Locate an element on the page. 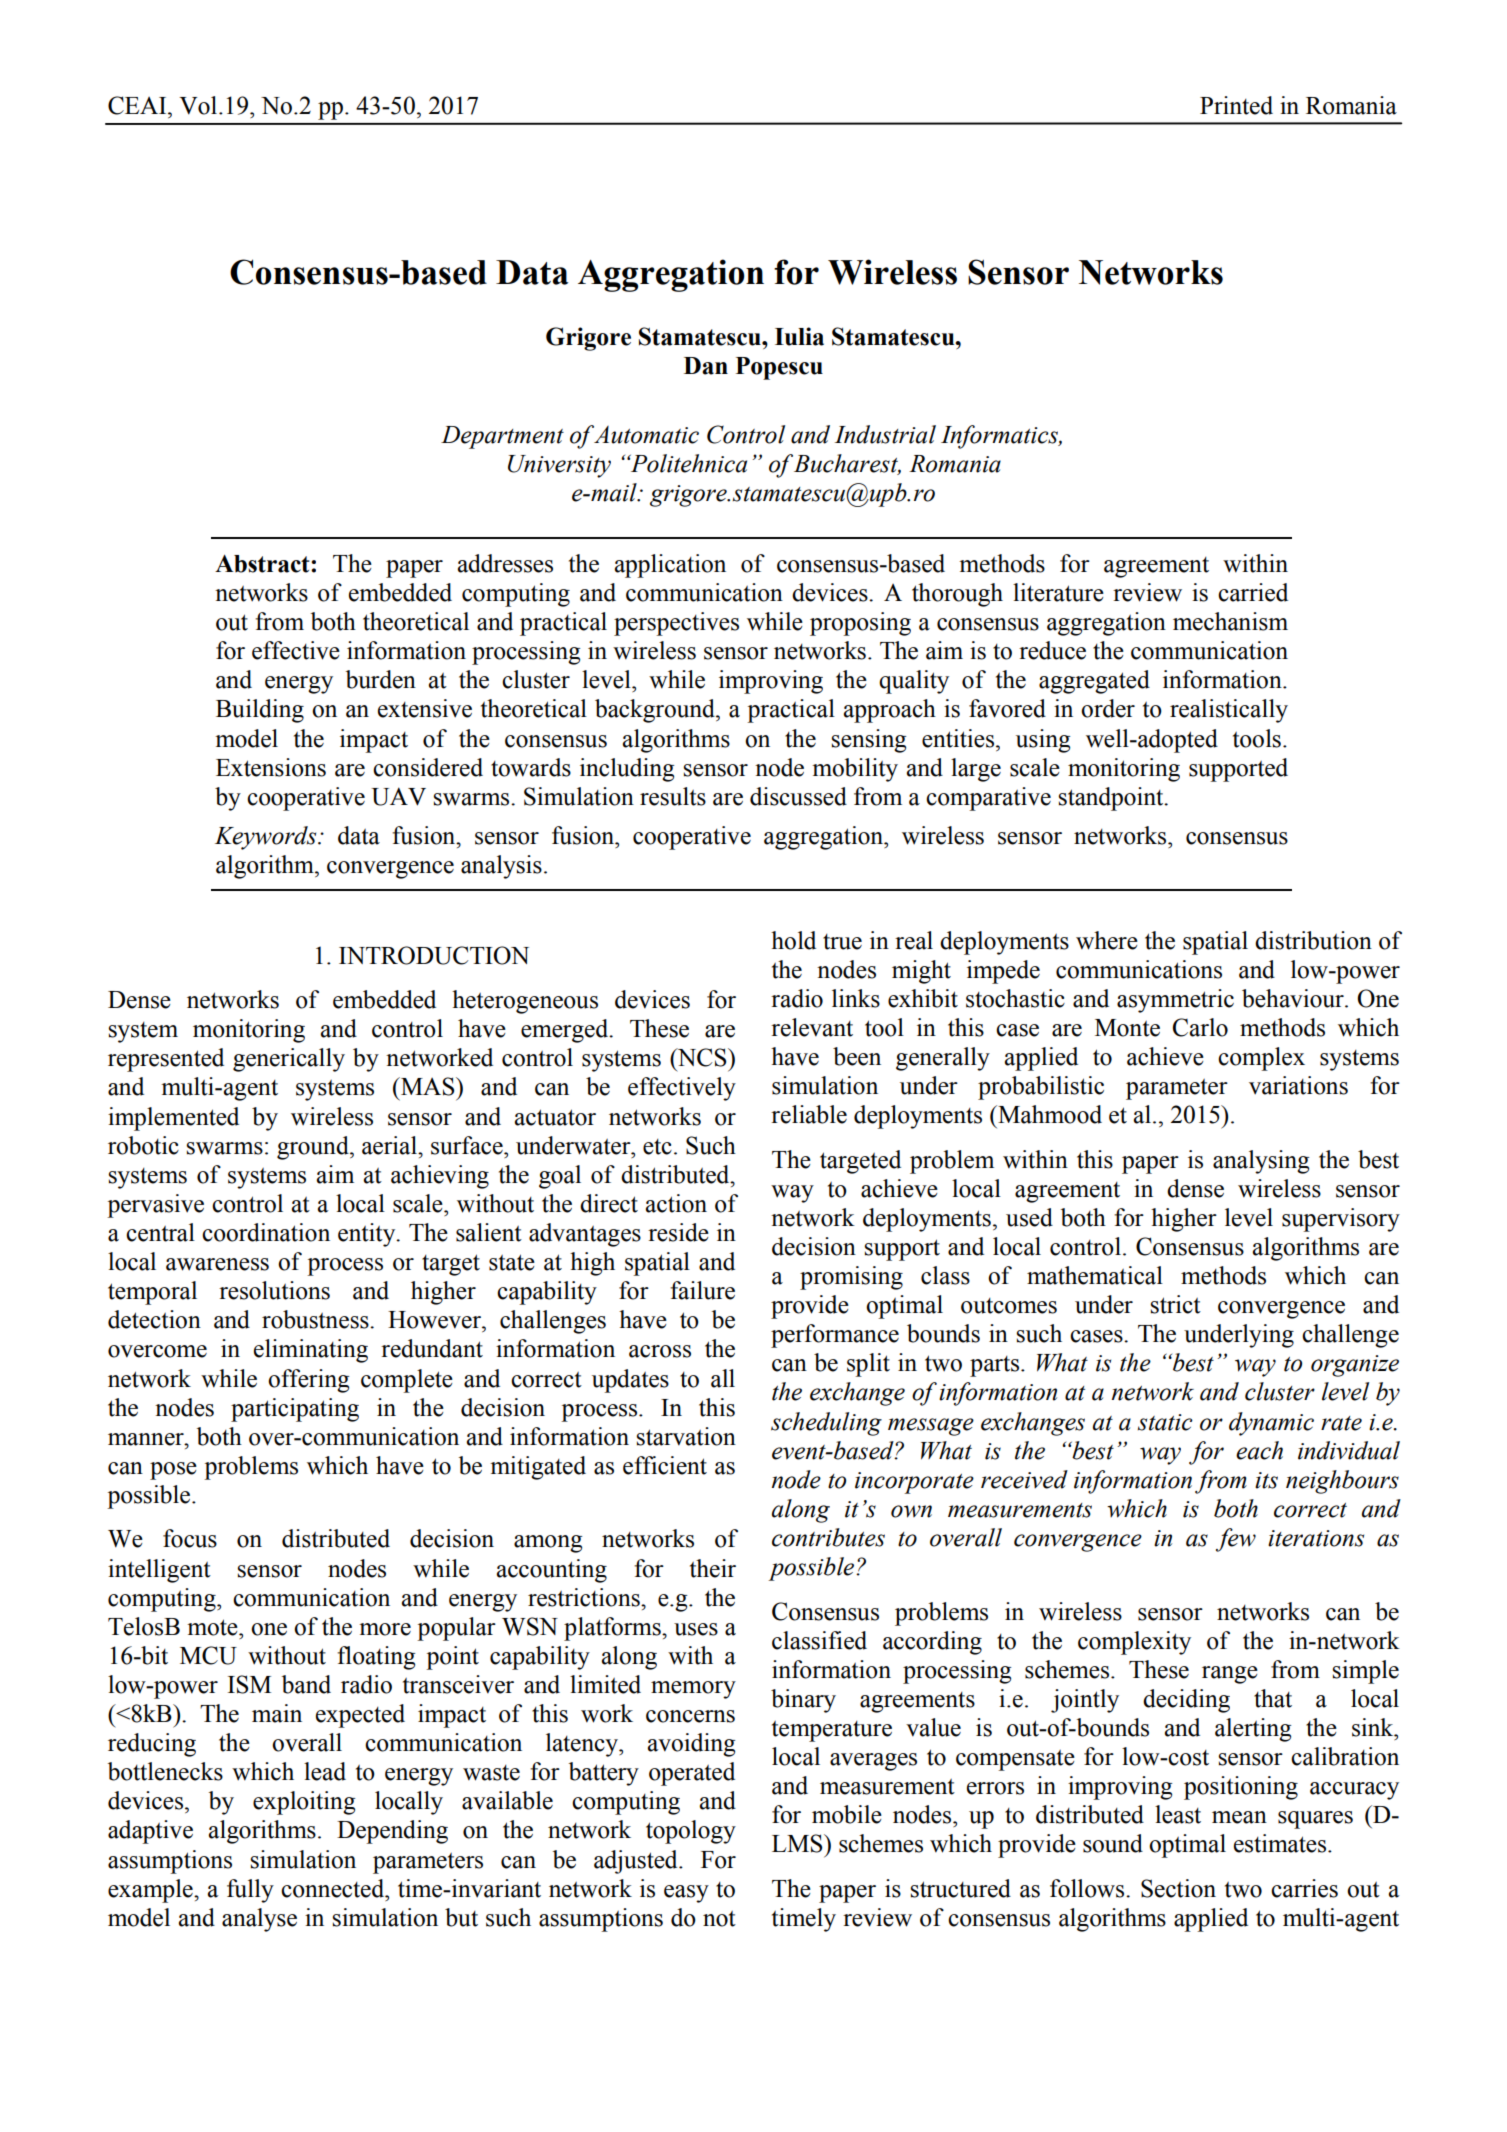  relevant is located at coordinates (812, 1027).
